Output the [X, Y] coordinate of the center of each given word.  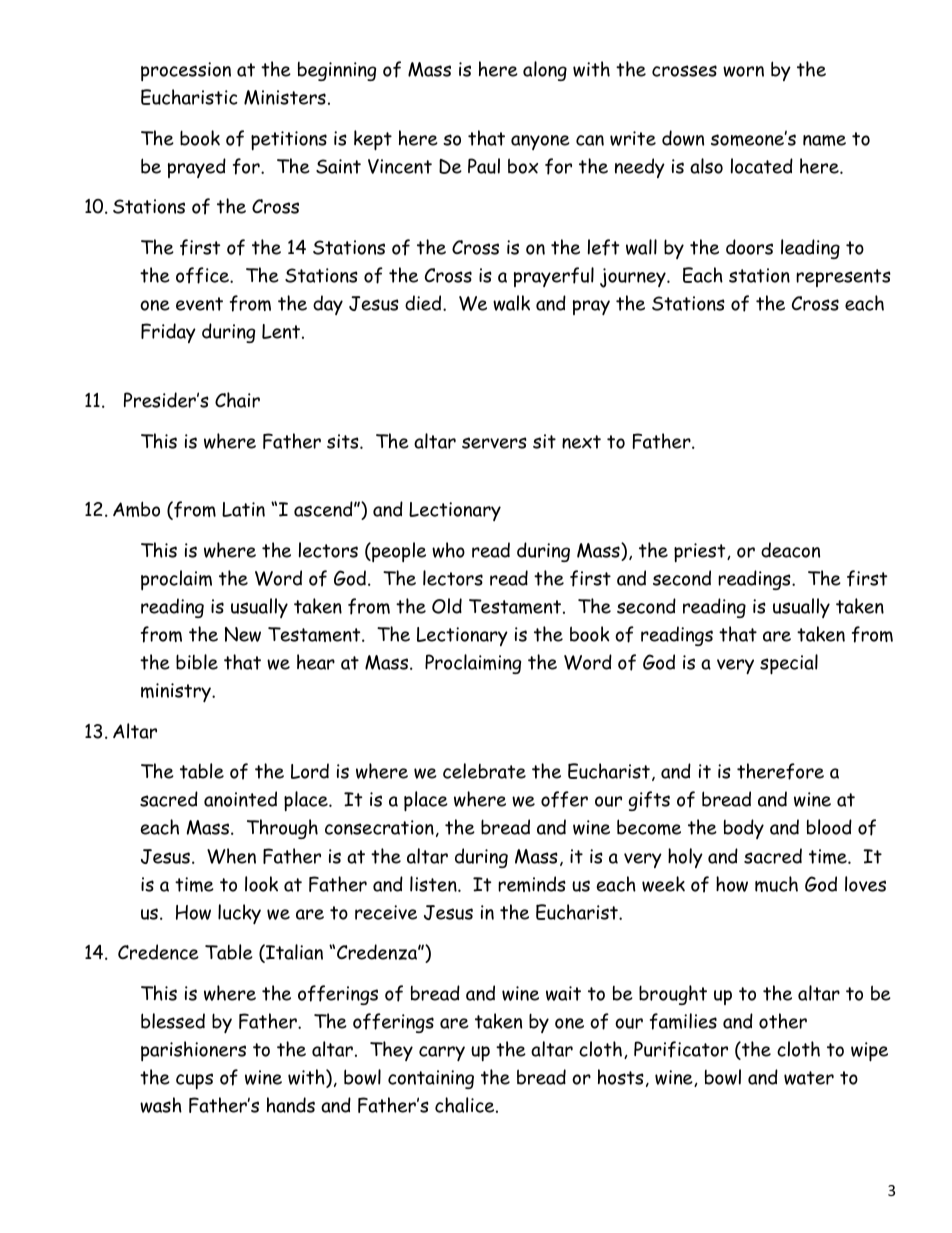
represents [843, 278]
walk [511, 303]
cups [194, 1081]
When [231, 856]
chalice [466, 1105]
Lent [281, 331]
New [243, 634]
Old [447, 606]
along [545, 71]
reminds [532, 884]
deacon [790, 550]
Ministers [285, 97]
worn [743, 71]
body [744, 829]
